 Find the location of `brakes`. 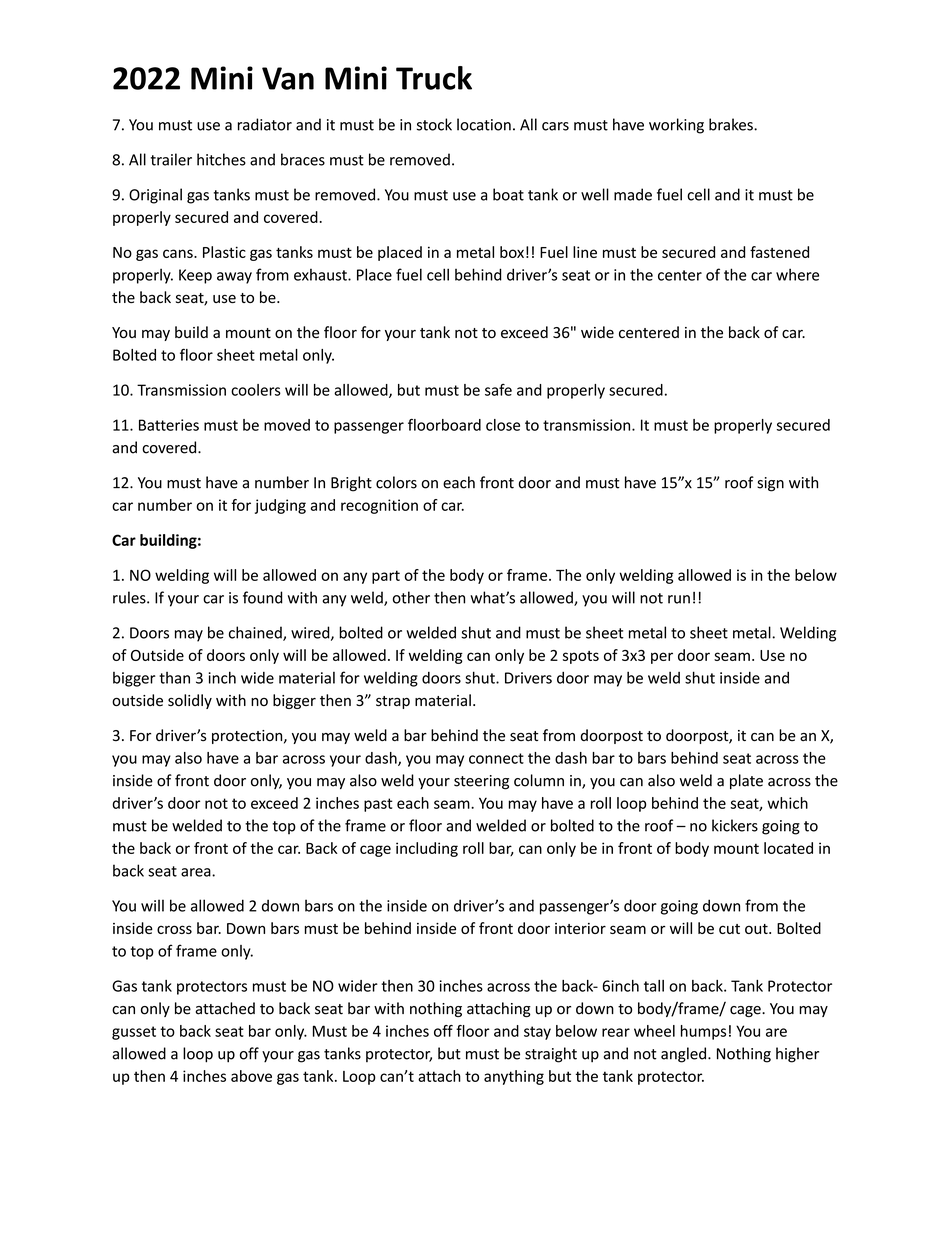

brakes is located at coordinates (732, 124).
